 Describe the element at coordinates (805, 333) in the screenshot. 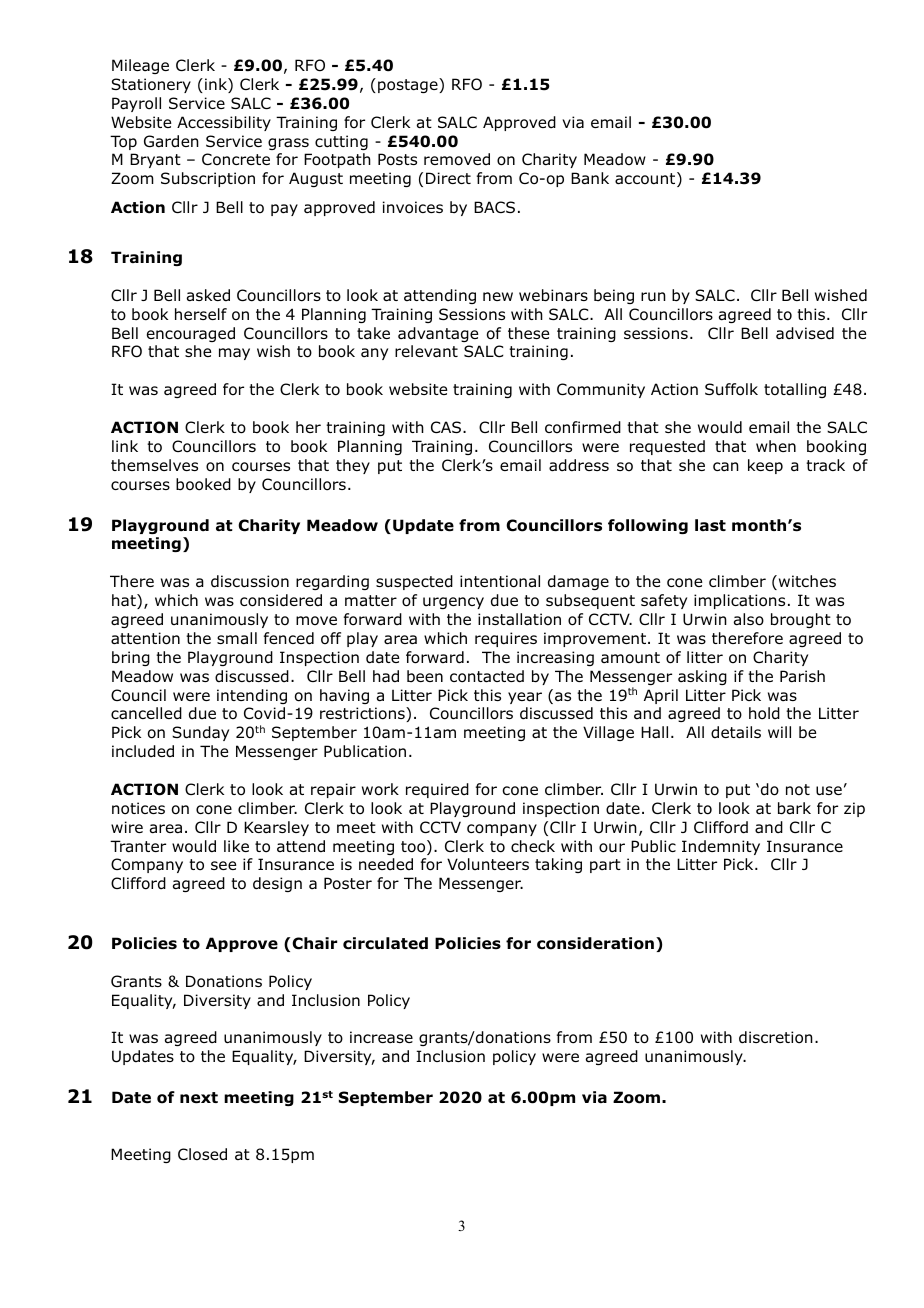

I see `advised` at that location.
